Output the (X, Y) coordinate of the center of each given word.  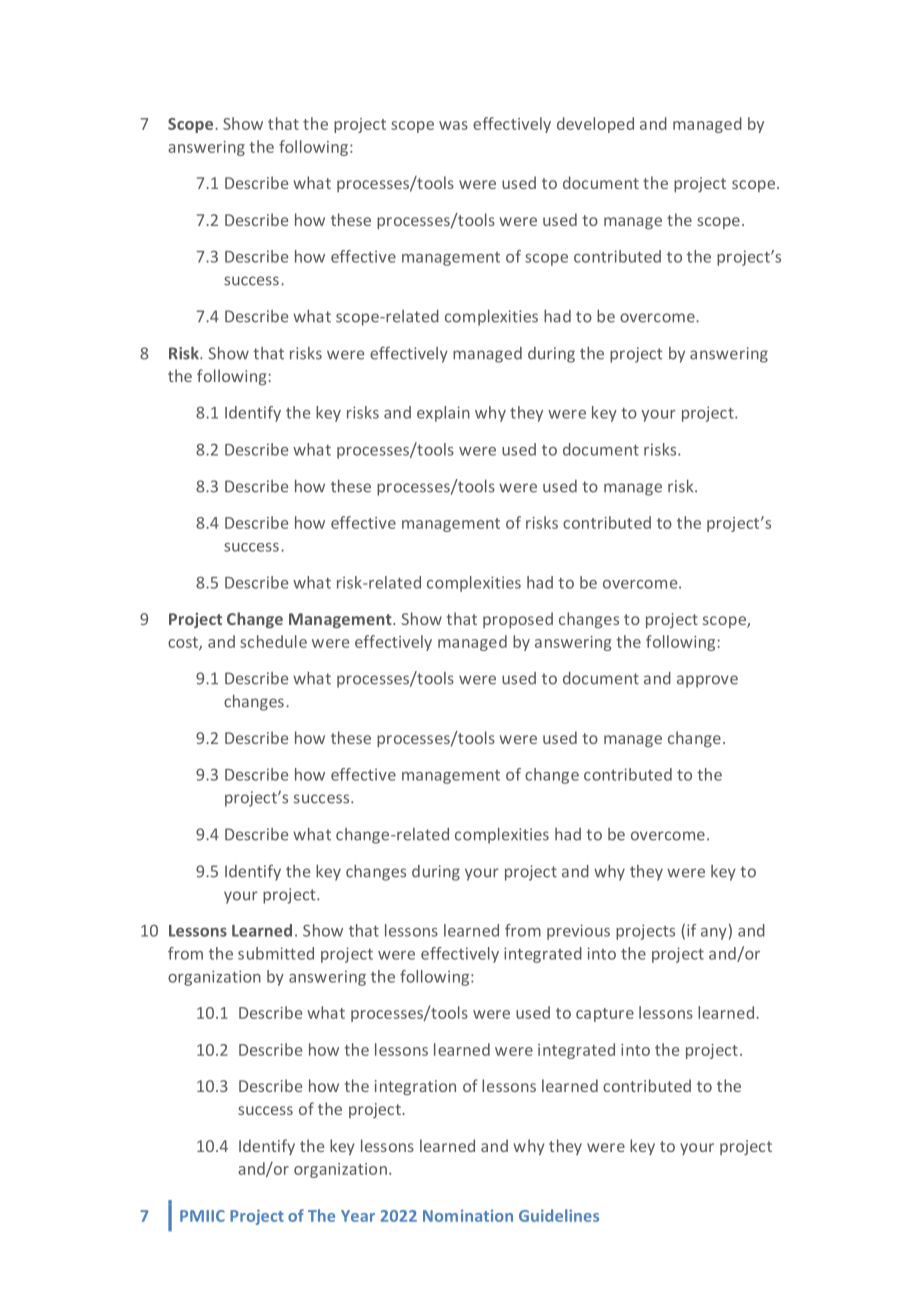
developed (595, 125)
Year (358, 1216)
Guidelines (559, 1215)
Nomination (468, 1215)
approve (707, 681)
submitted (276, 953)
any (714, 934)
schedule (273, 641)
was (453, 125)
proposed (518, 620)
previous (578, 932)
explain (443, 414)
